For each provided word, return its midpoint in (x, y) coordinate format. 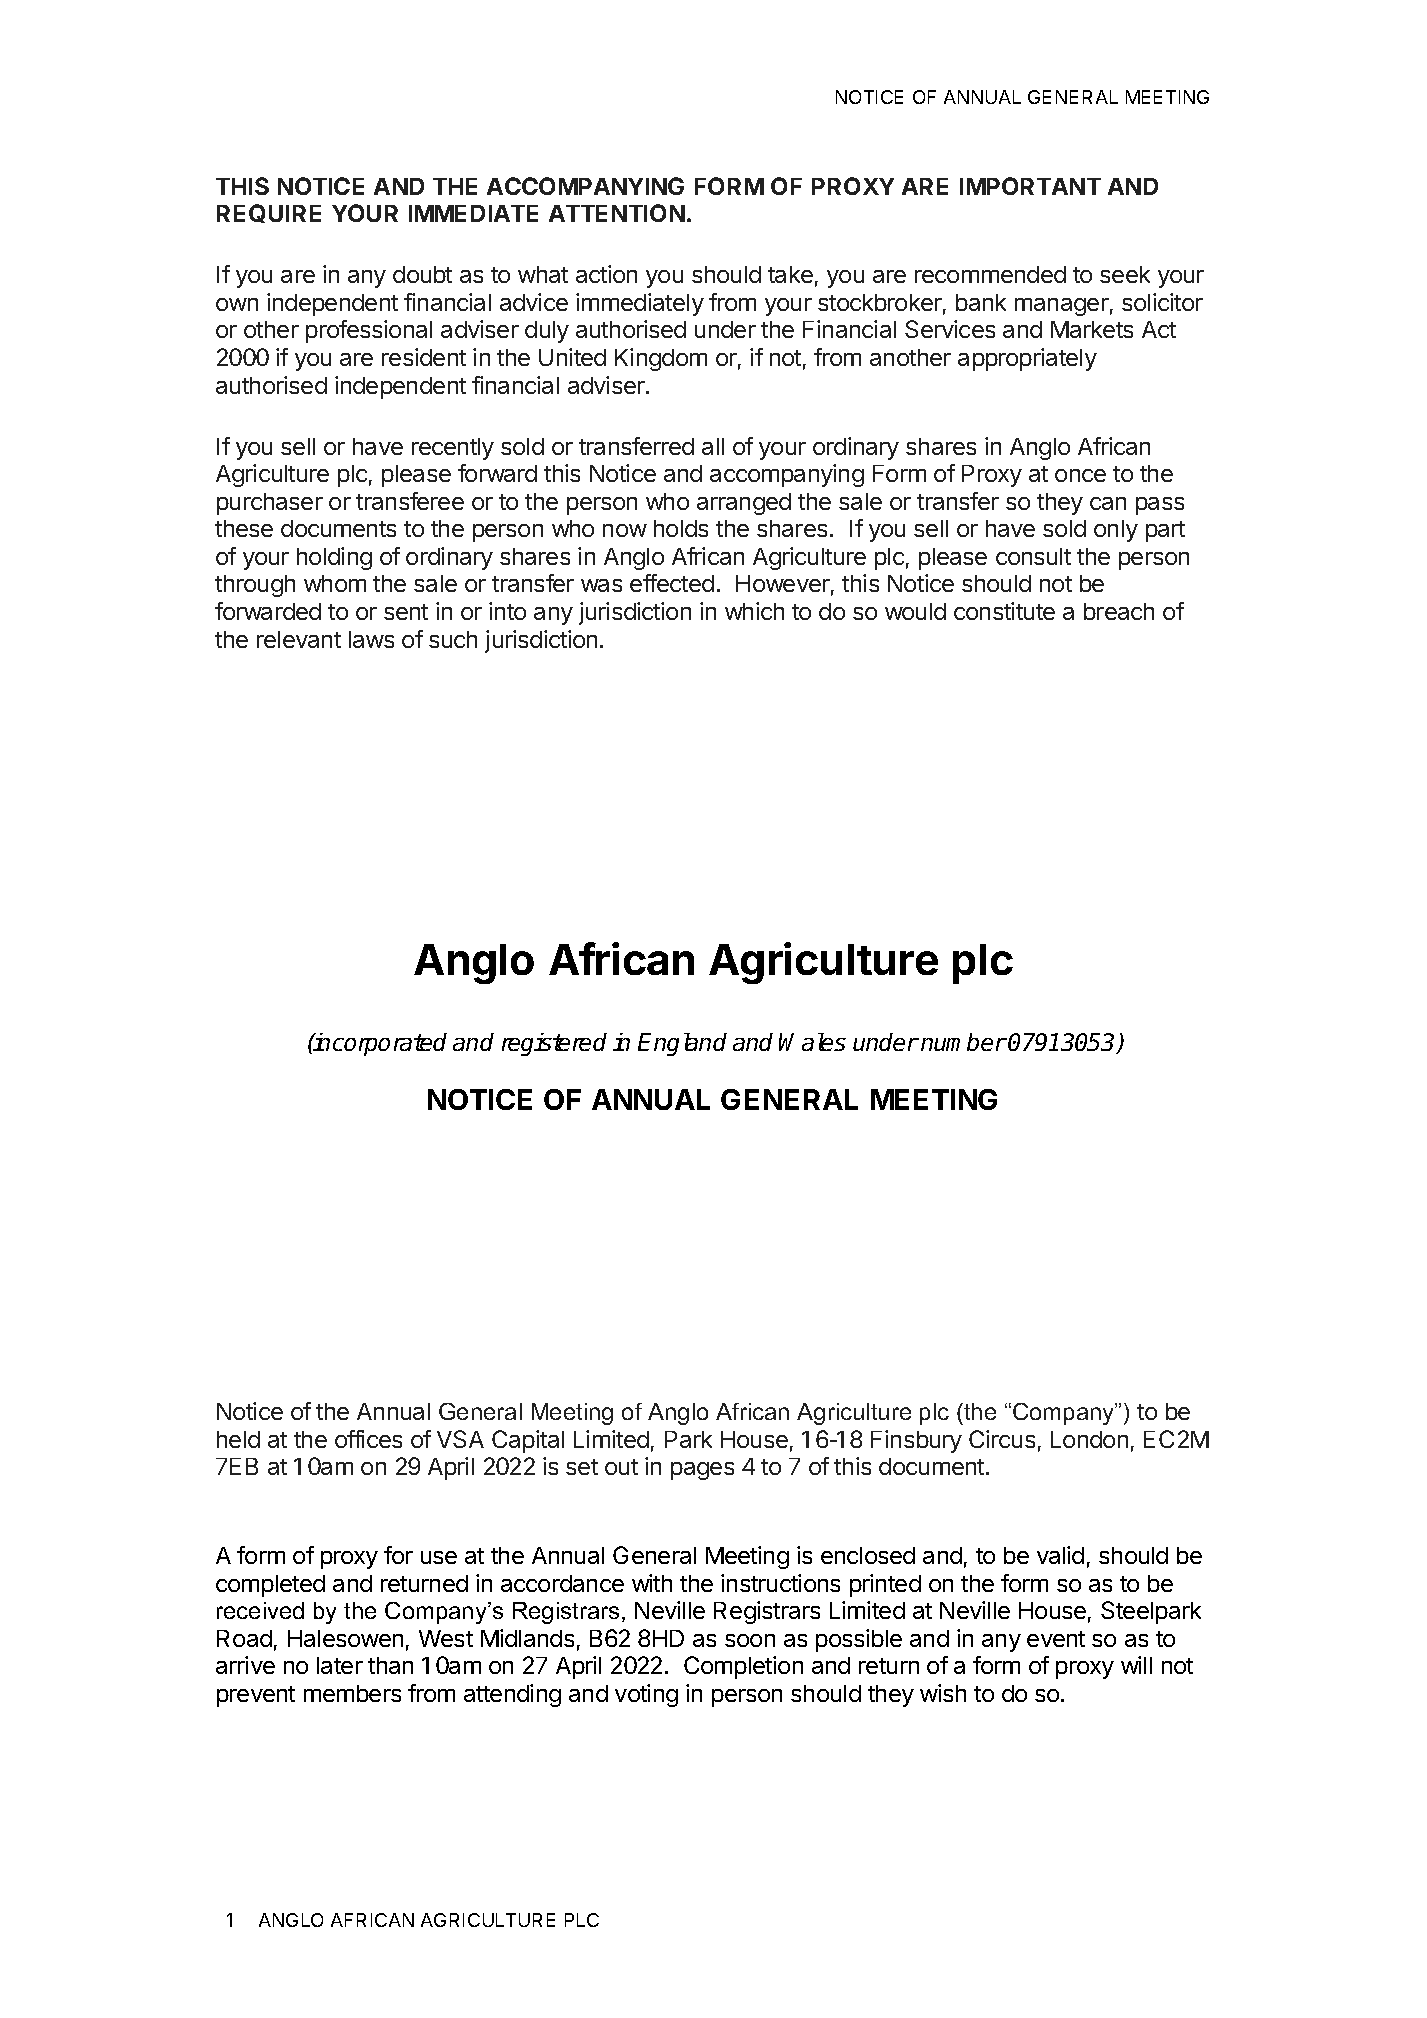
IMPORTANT (1030, 186)
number (963, 1042)
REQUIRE (269, 213)
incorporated (379, 1044)
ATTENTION (617, 213)
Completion (743, 1667)
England (682, 1044)
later (340, 1665)
